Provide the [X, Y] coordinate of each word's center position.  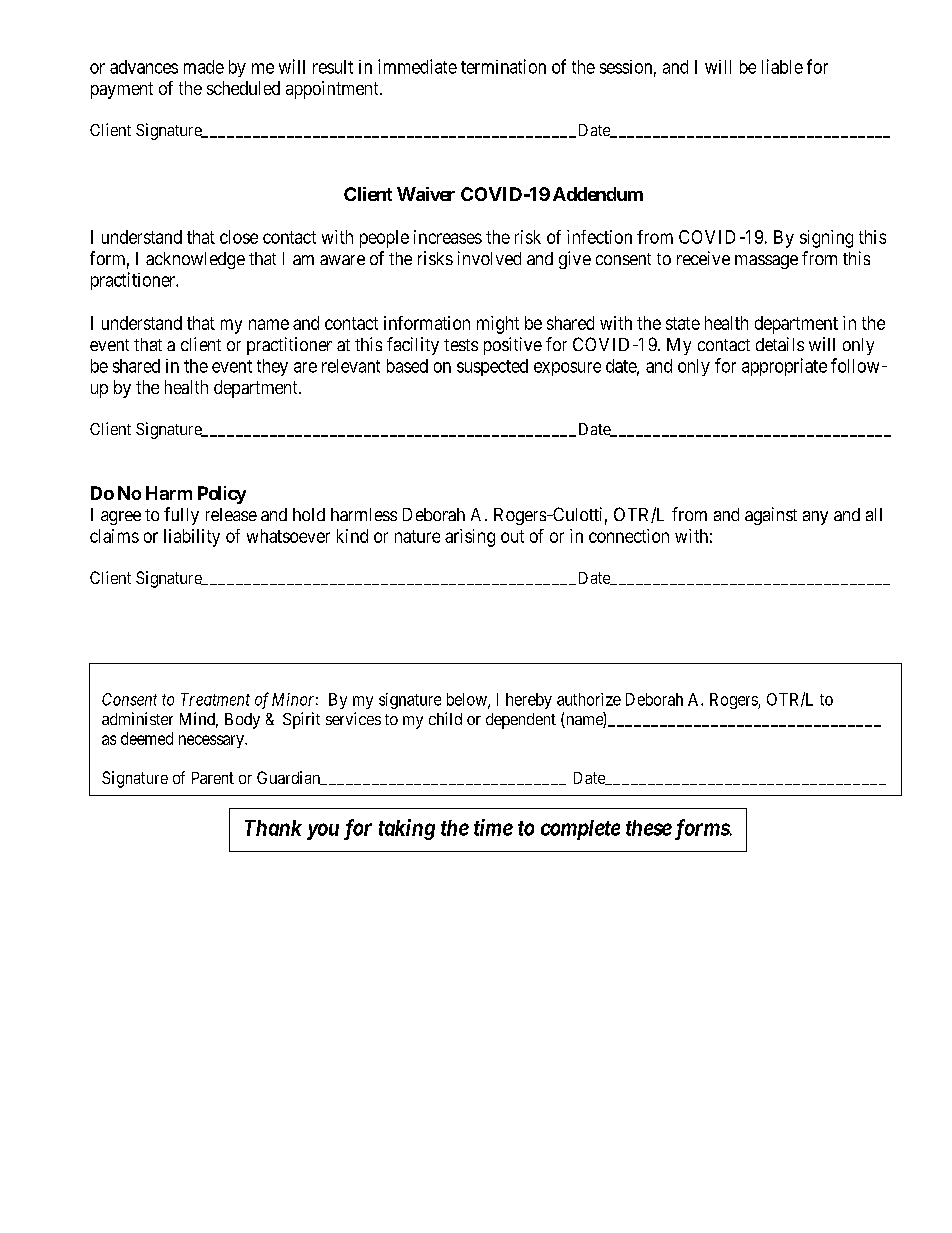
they [272, 367]
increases [448, 237]
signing [826, 239]
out [512, 536]
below [468, 700]
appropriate [784, 367]
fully [181, 516]
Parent [213, 778]
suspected [492, 367]
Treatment [215, 699]
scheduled [243, 88]
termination [503, 66]
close [239, 237]
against [771, 516]
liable [782, 66]
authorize [589, 699]
